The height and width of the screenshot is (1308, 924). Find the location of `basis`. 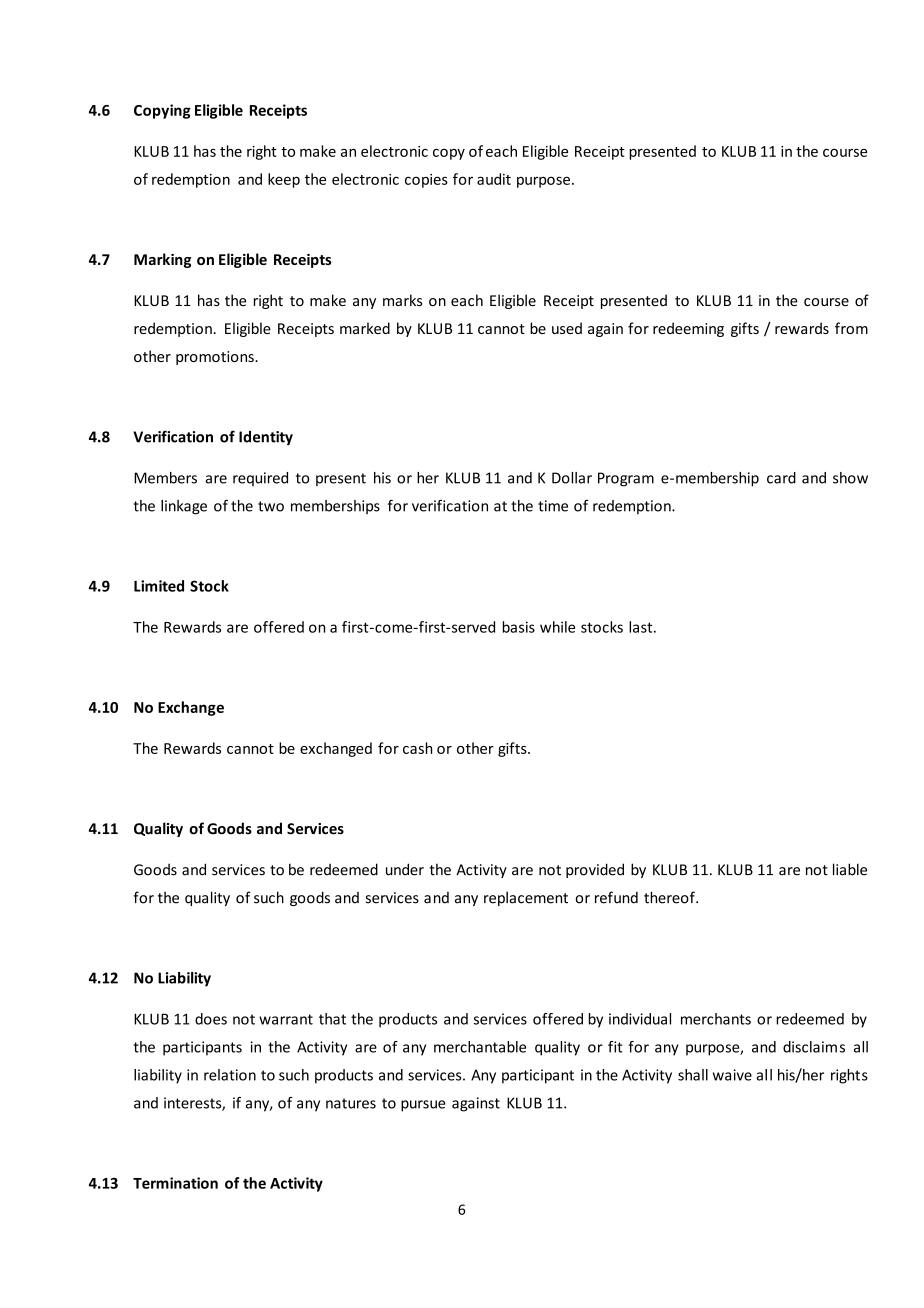

basis is located at coordinates (518, 627).
